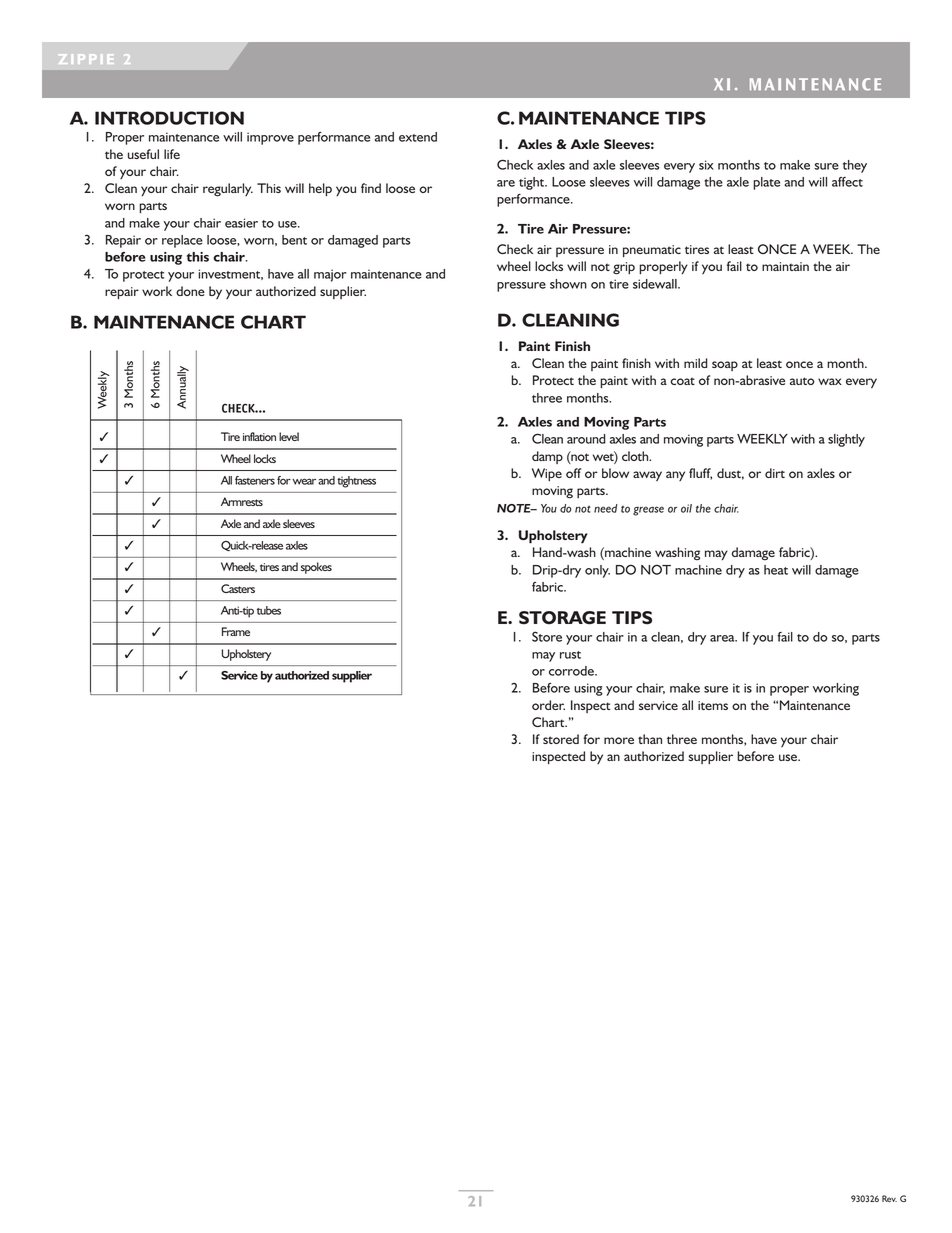  I want to click on tubes, so click(269, 610).
